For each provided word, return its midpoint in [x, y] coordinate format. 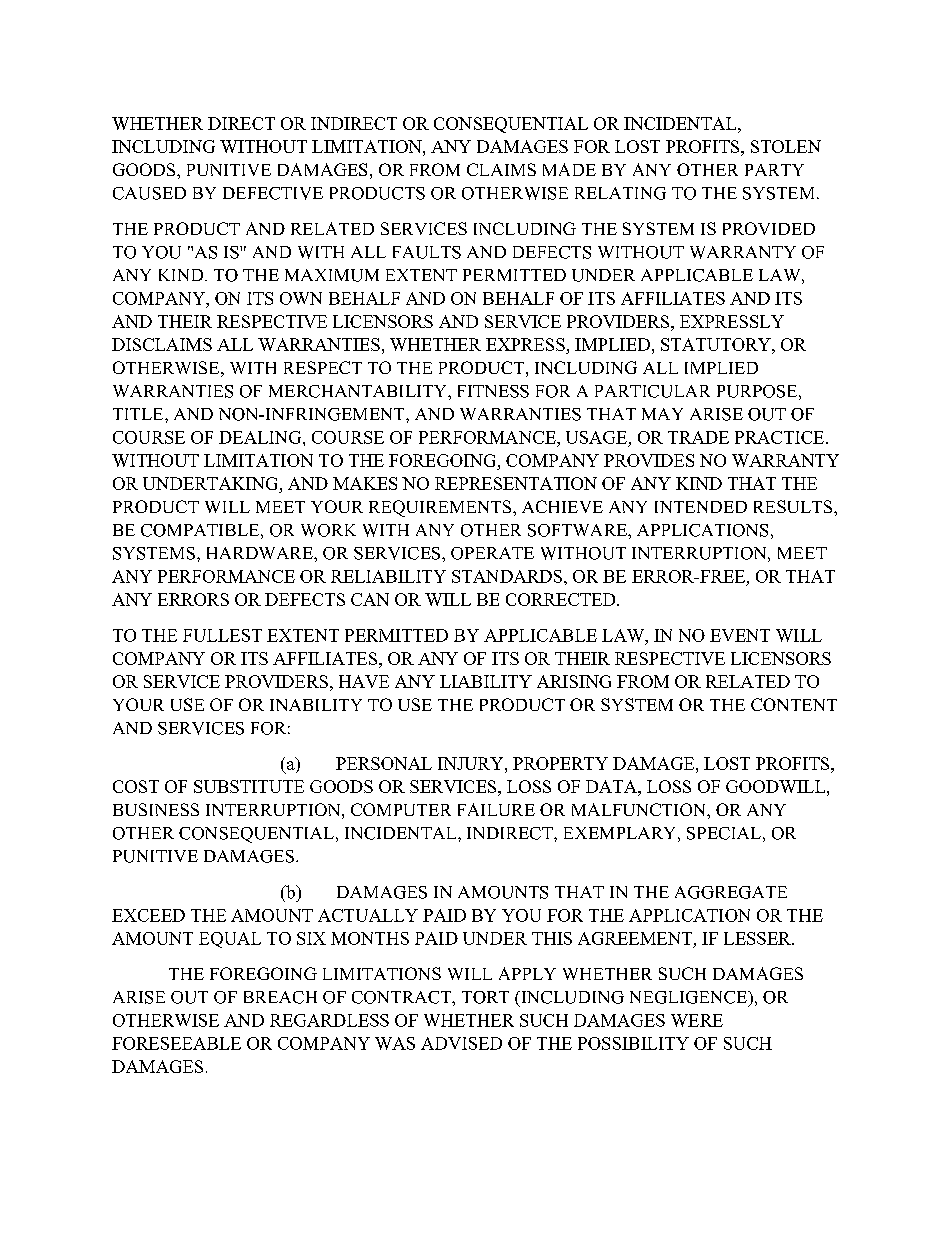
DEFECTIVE [273, 193]
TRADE [698, 437]
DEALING [261, 437]
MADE [569, 169]
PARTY [774, 170]
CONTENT [794, 704]
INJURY [472, 763]
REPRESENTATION [516, 483]
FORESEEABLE [176, 1043]
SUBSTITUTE [249, 786]
